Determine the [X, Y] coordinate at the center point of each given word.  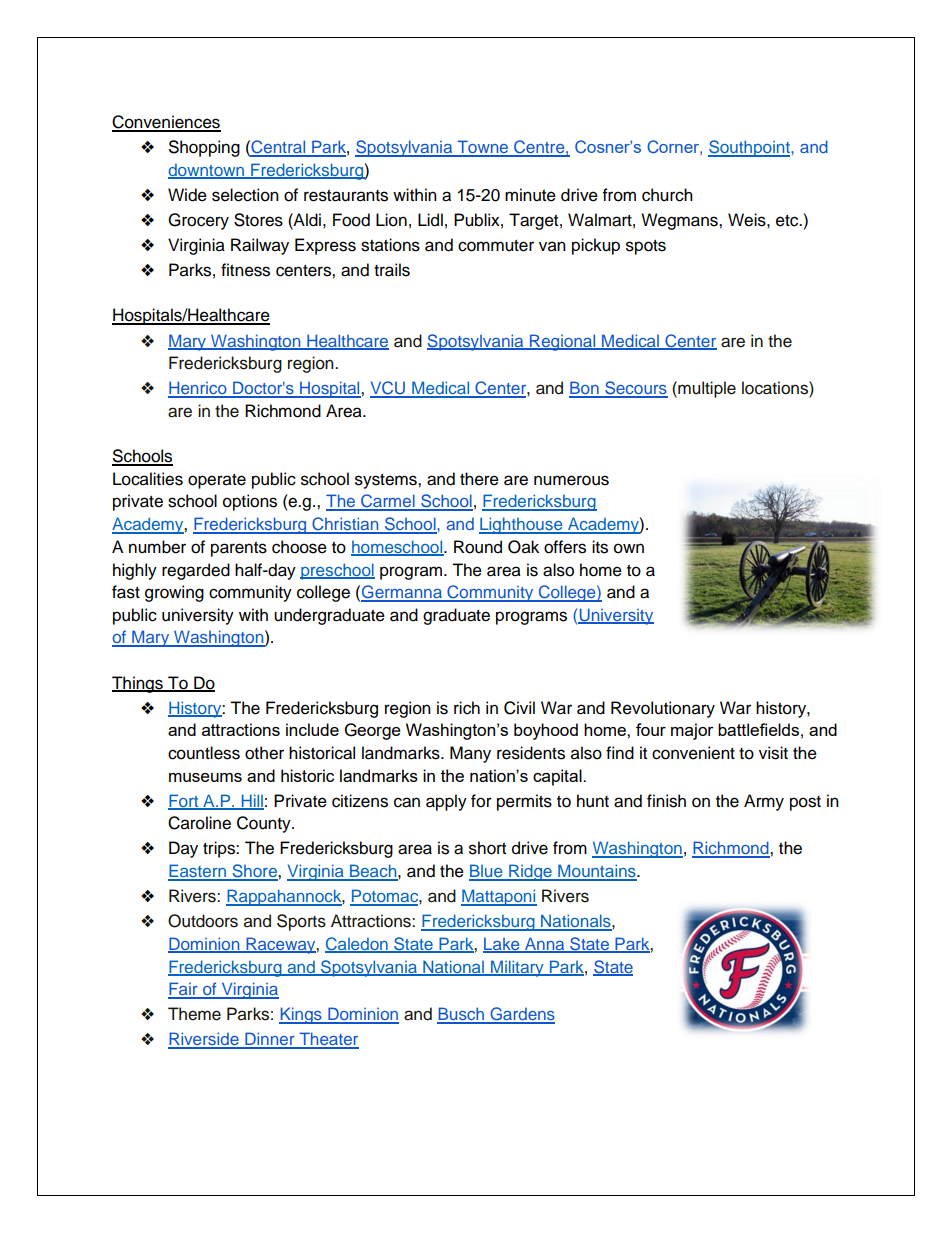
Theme [194, 1014]
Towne [483, 148]
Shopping [204, 148]
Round [478, 547]
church [667, 195]
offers [565, 547]
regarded [196, 571]
